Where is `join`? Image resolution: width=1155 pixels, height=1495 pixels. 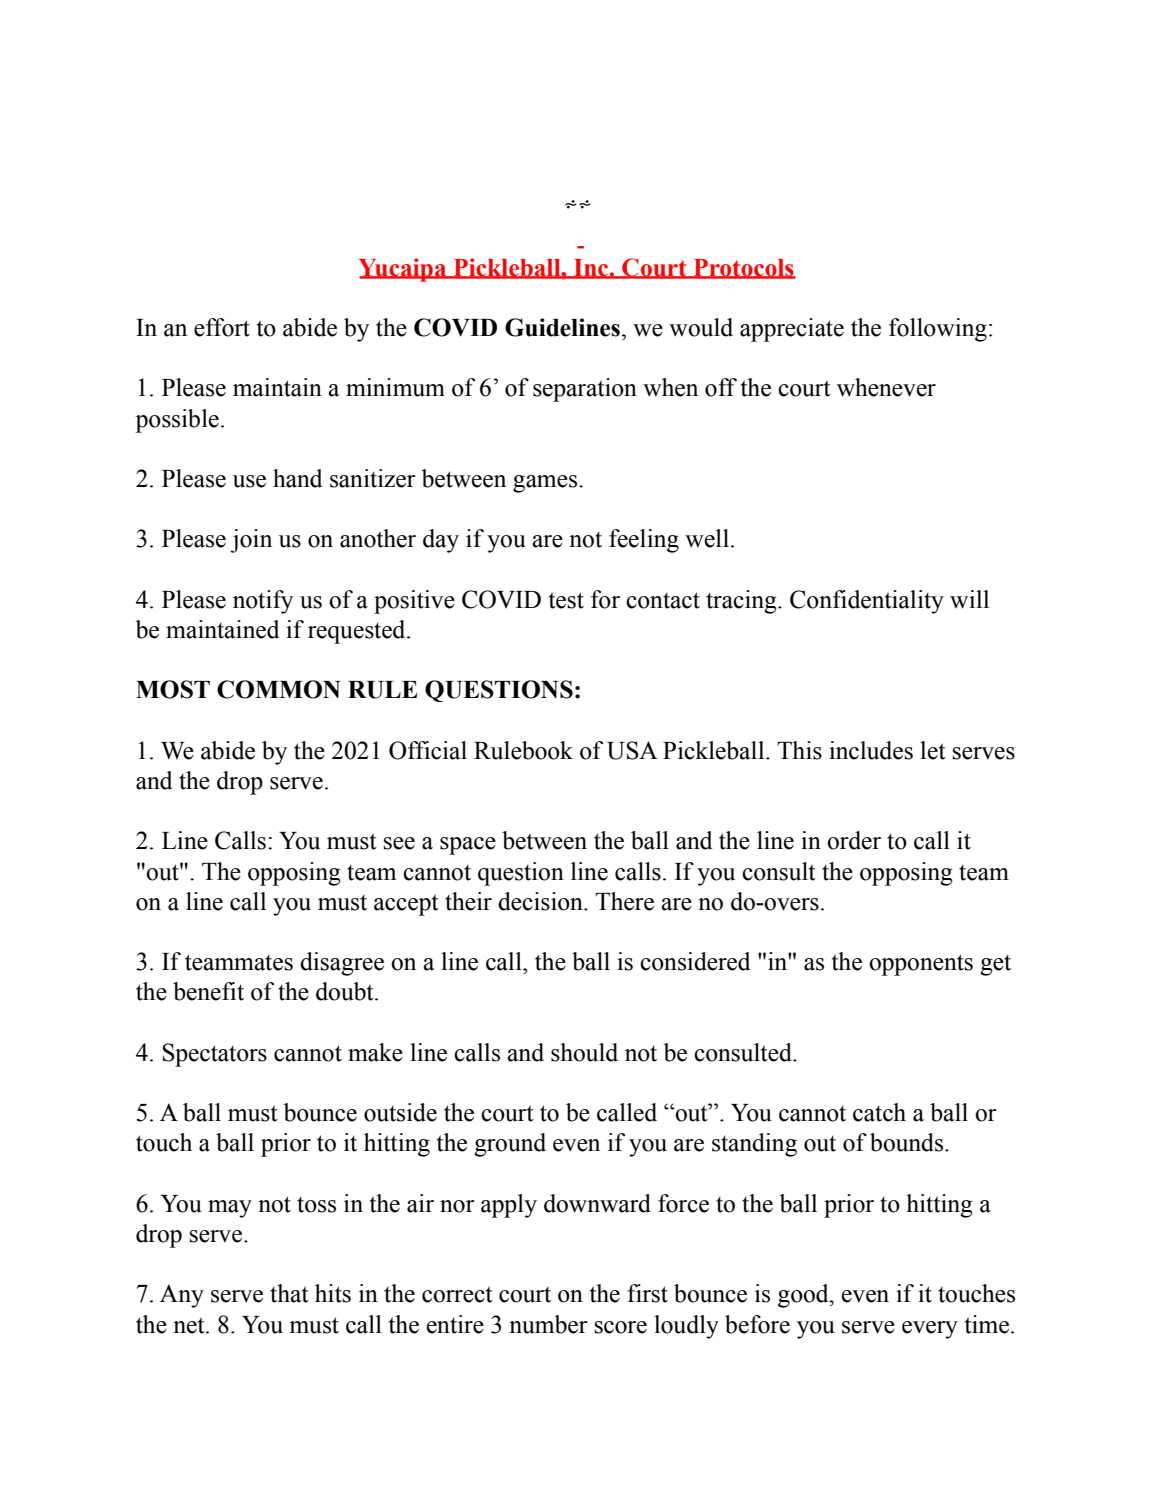 join is located at coordinates (251, 541).
